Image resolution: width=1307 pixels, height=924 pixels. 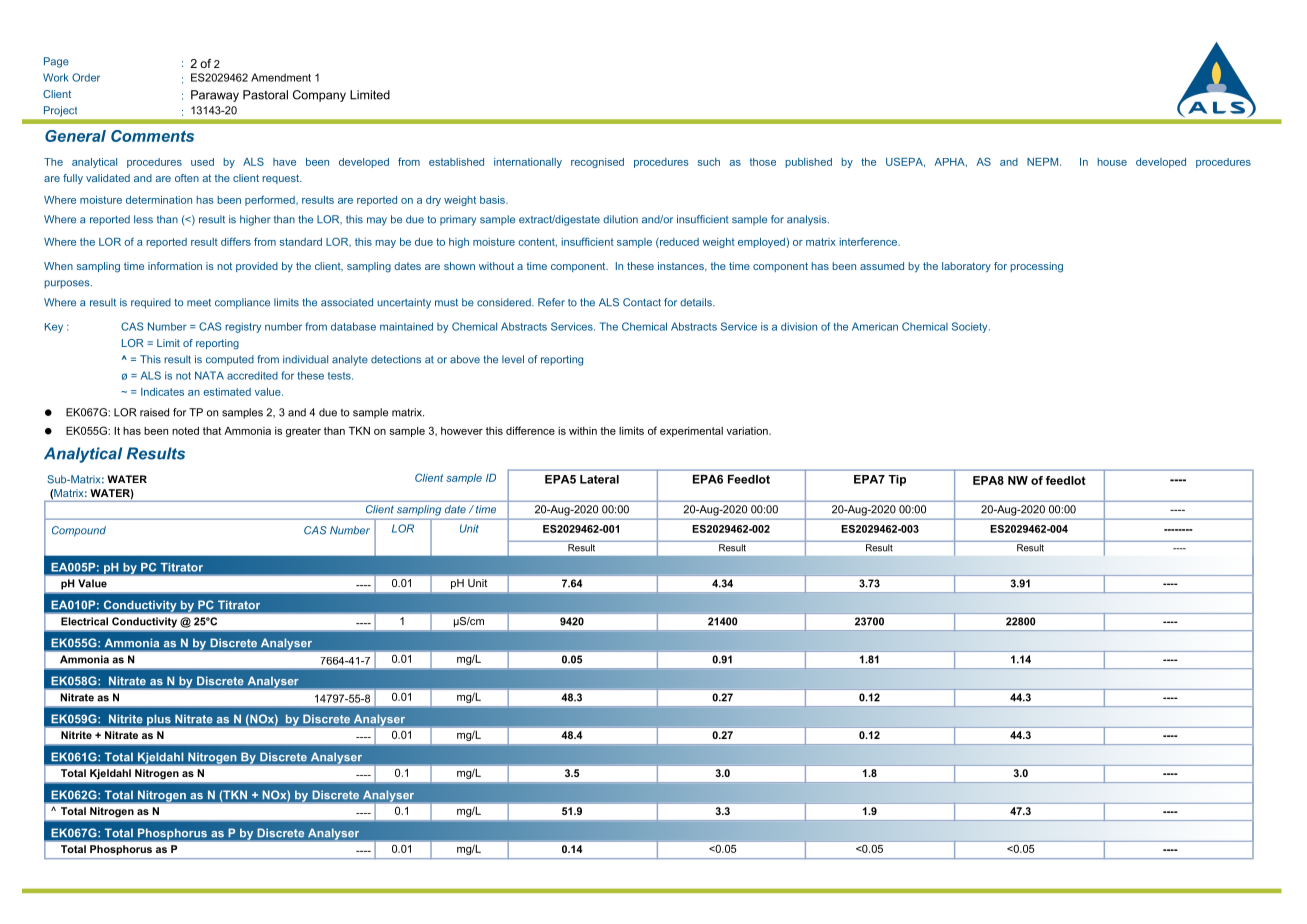 What do you see at coordinates (897, 480) in the screenshot?
I see `Tip` at bounding box center [897, 480].
